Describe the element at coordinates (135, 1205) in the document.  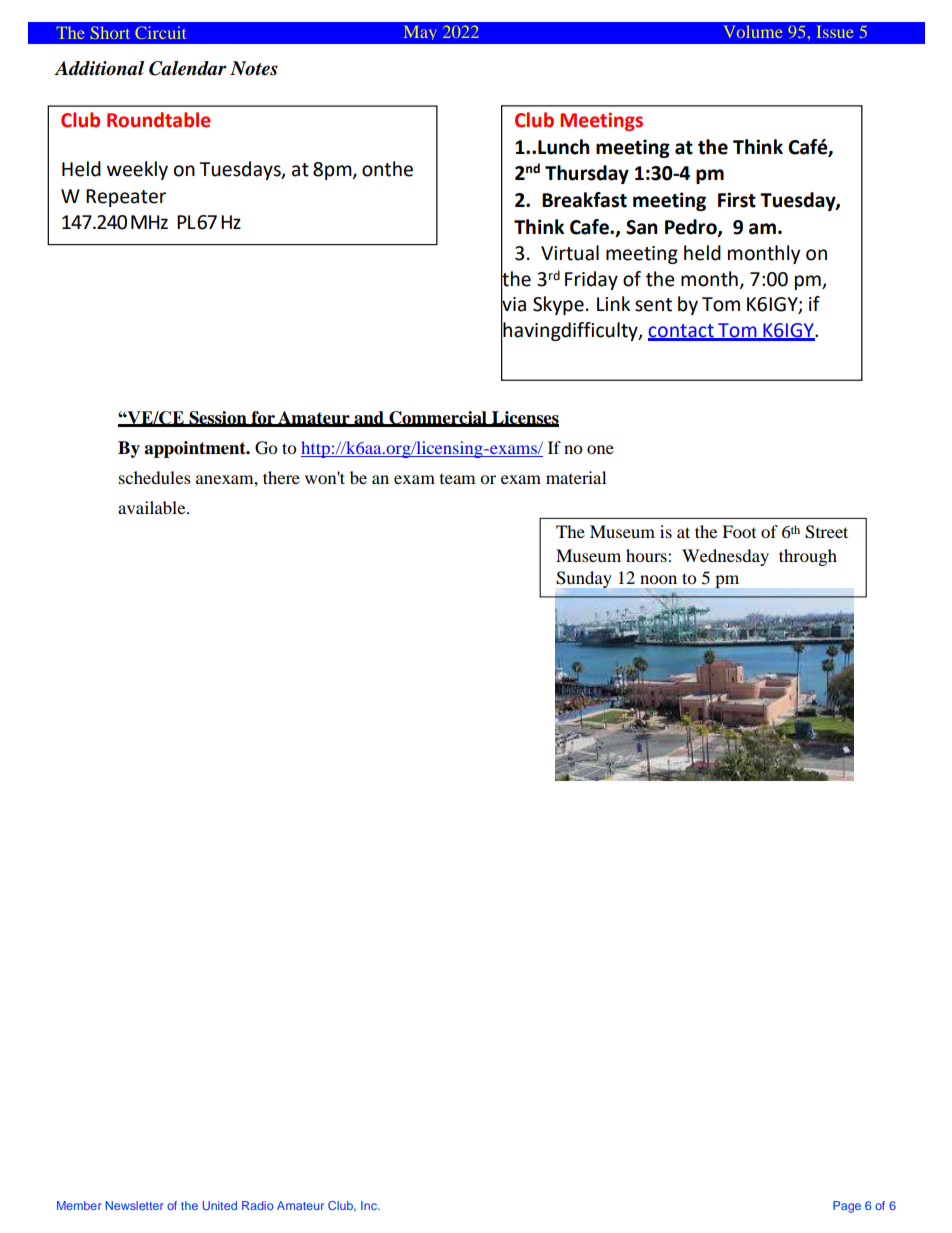
I see `Newsletter` at that location.
